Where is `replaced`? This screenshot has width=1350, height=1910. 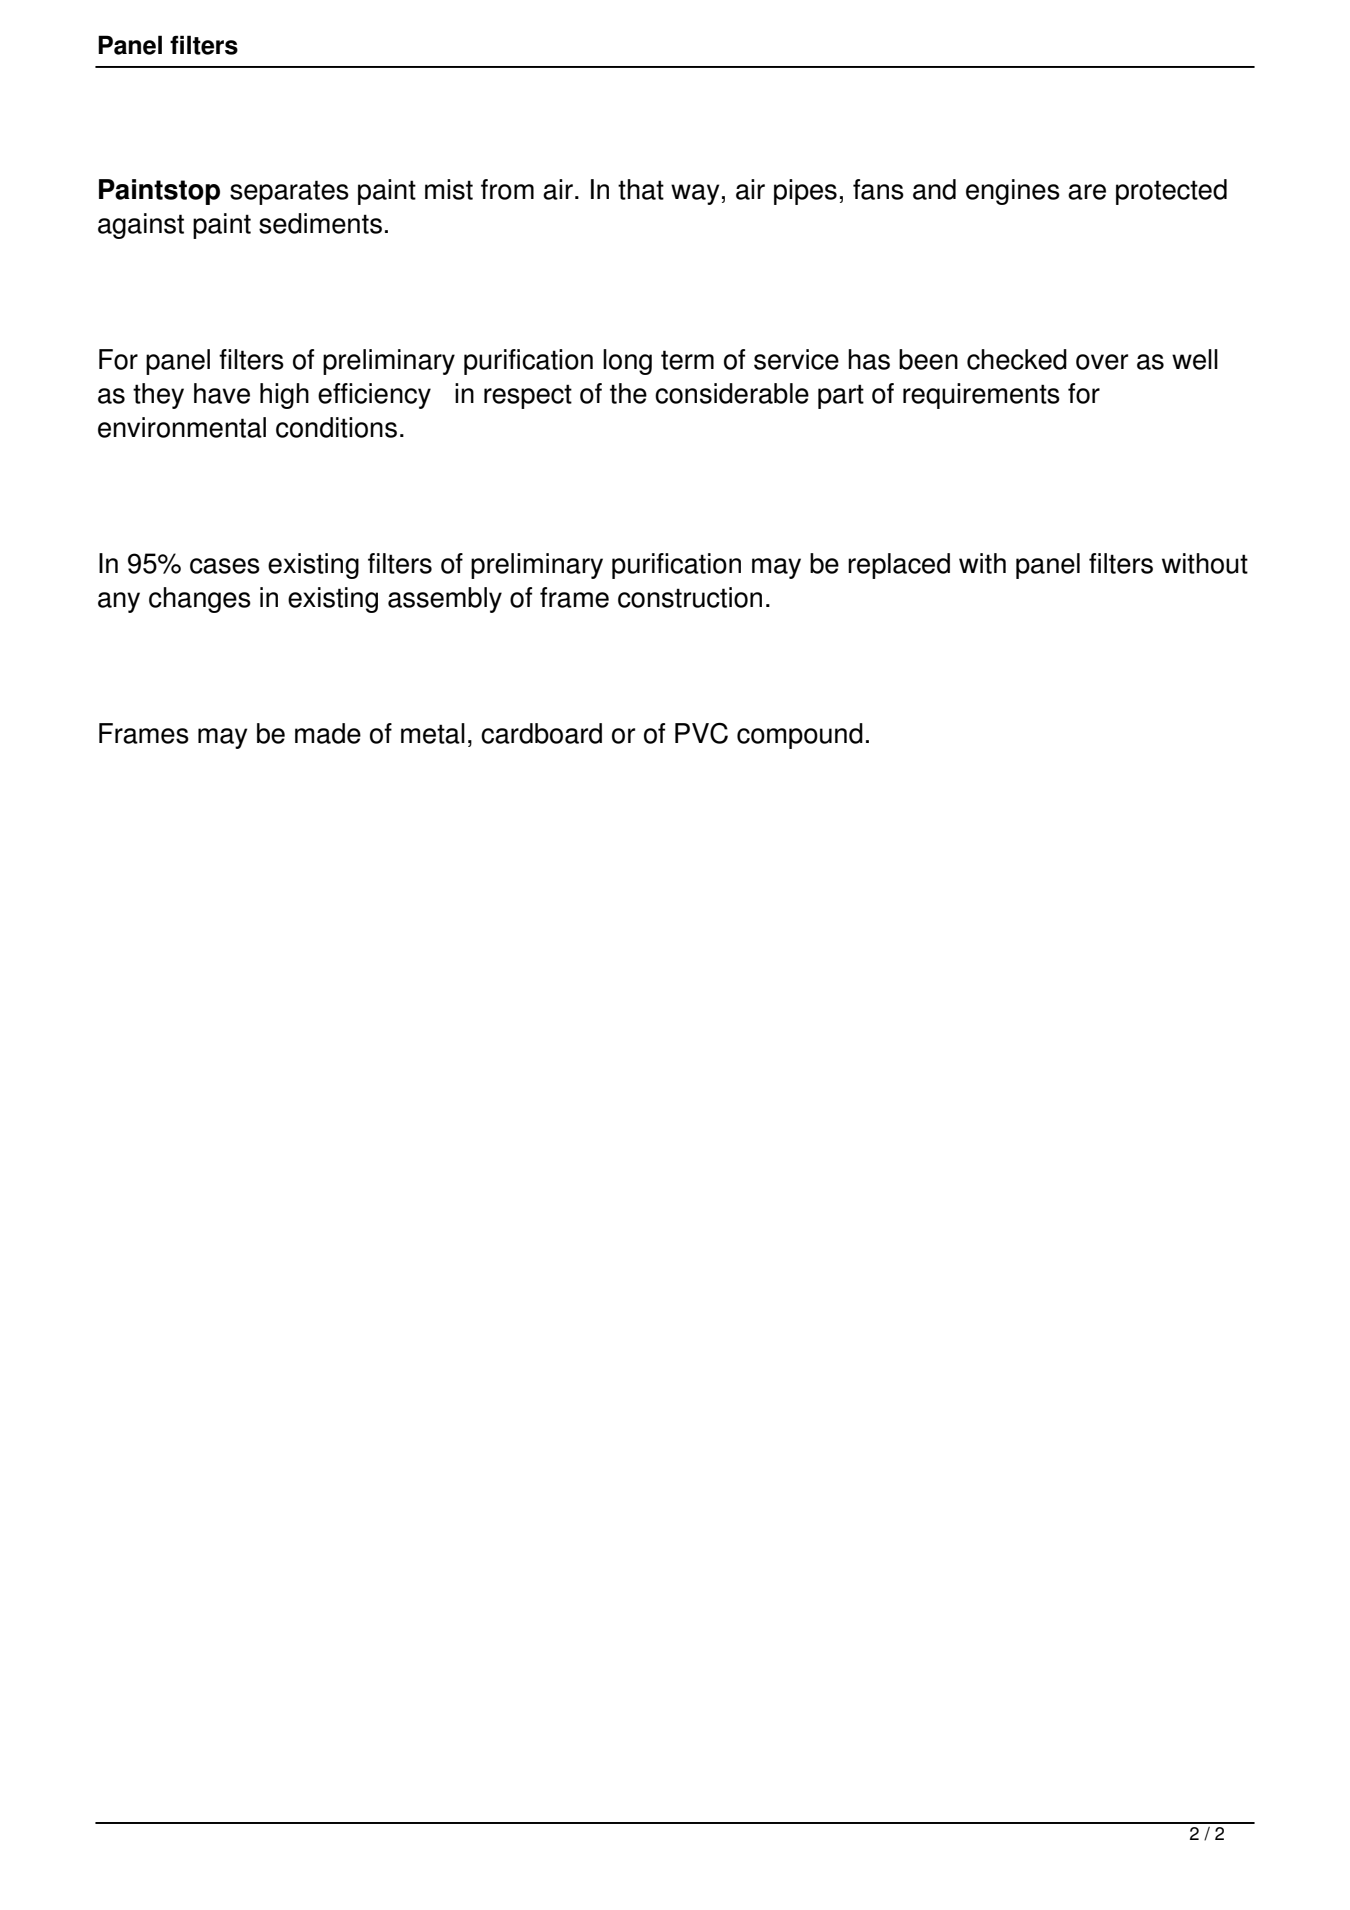 replaced is located at coordinates (899, 566).
